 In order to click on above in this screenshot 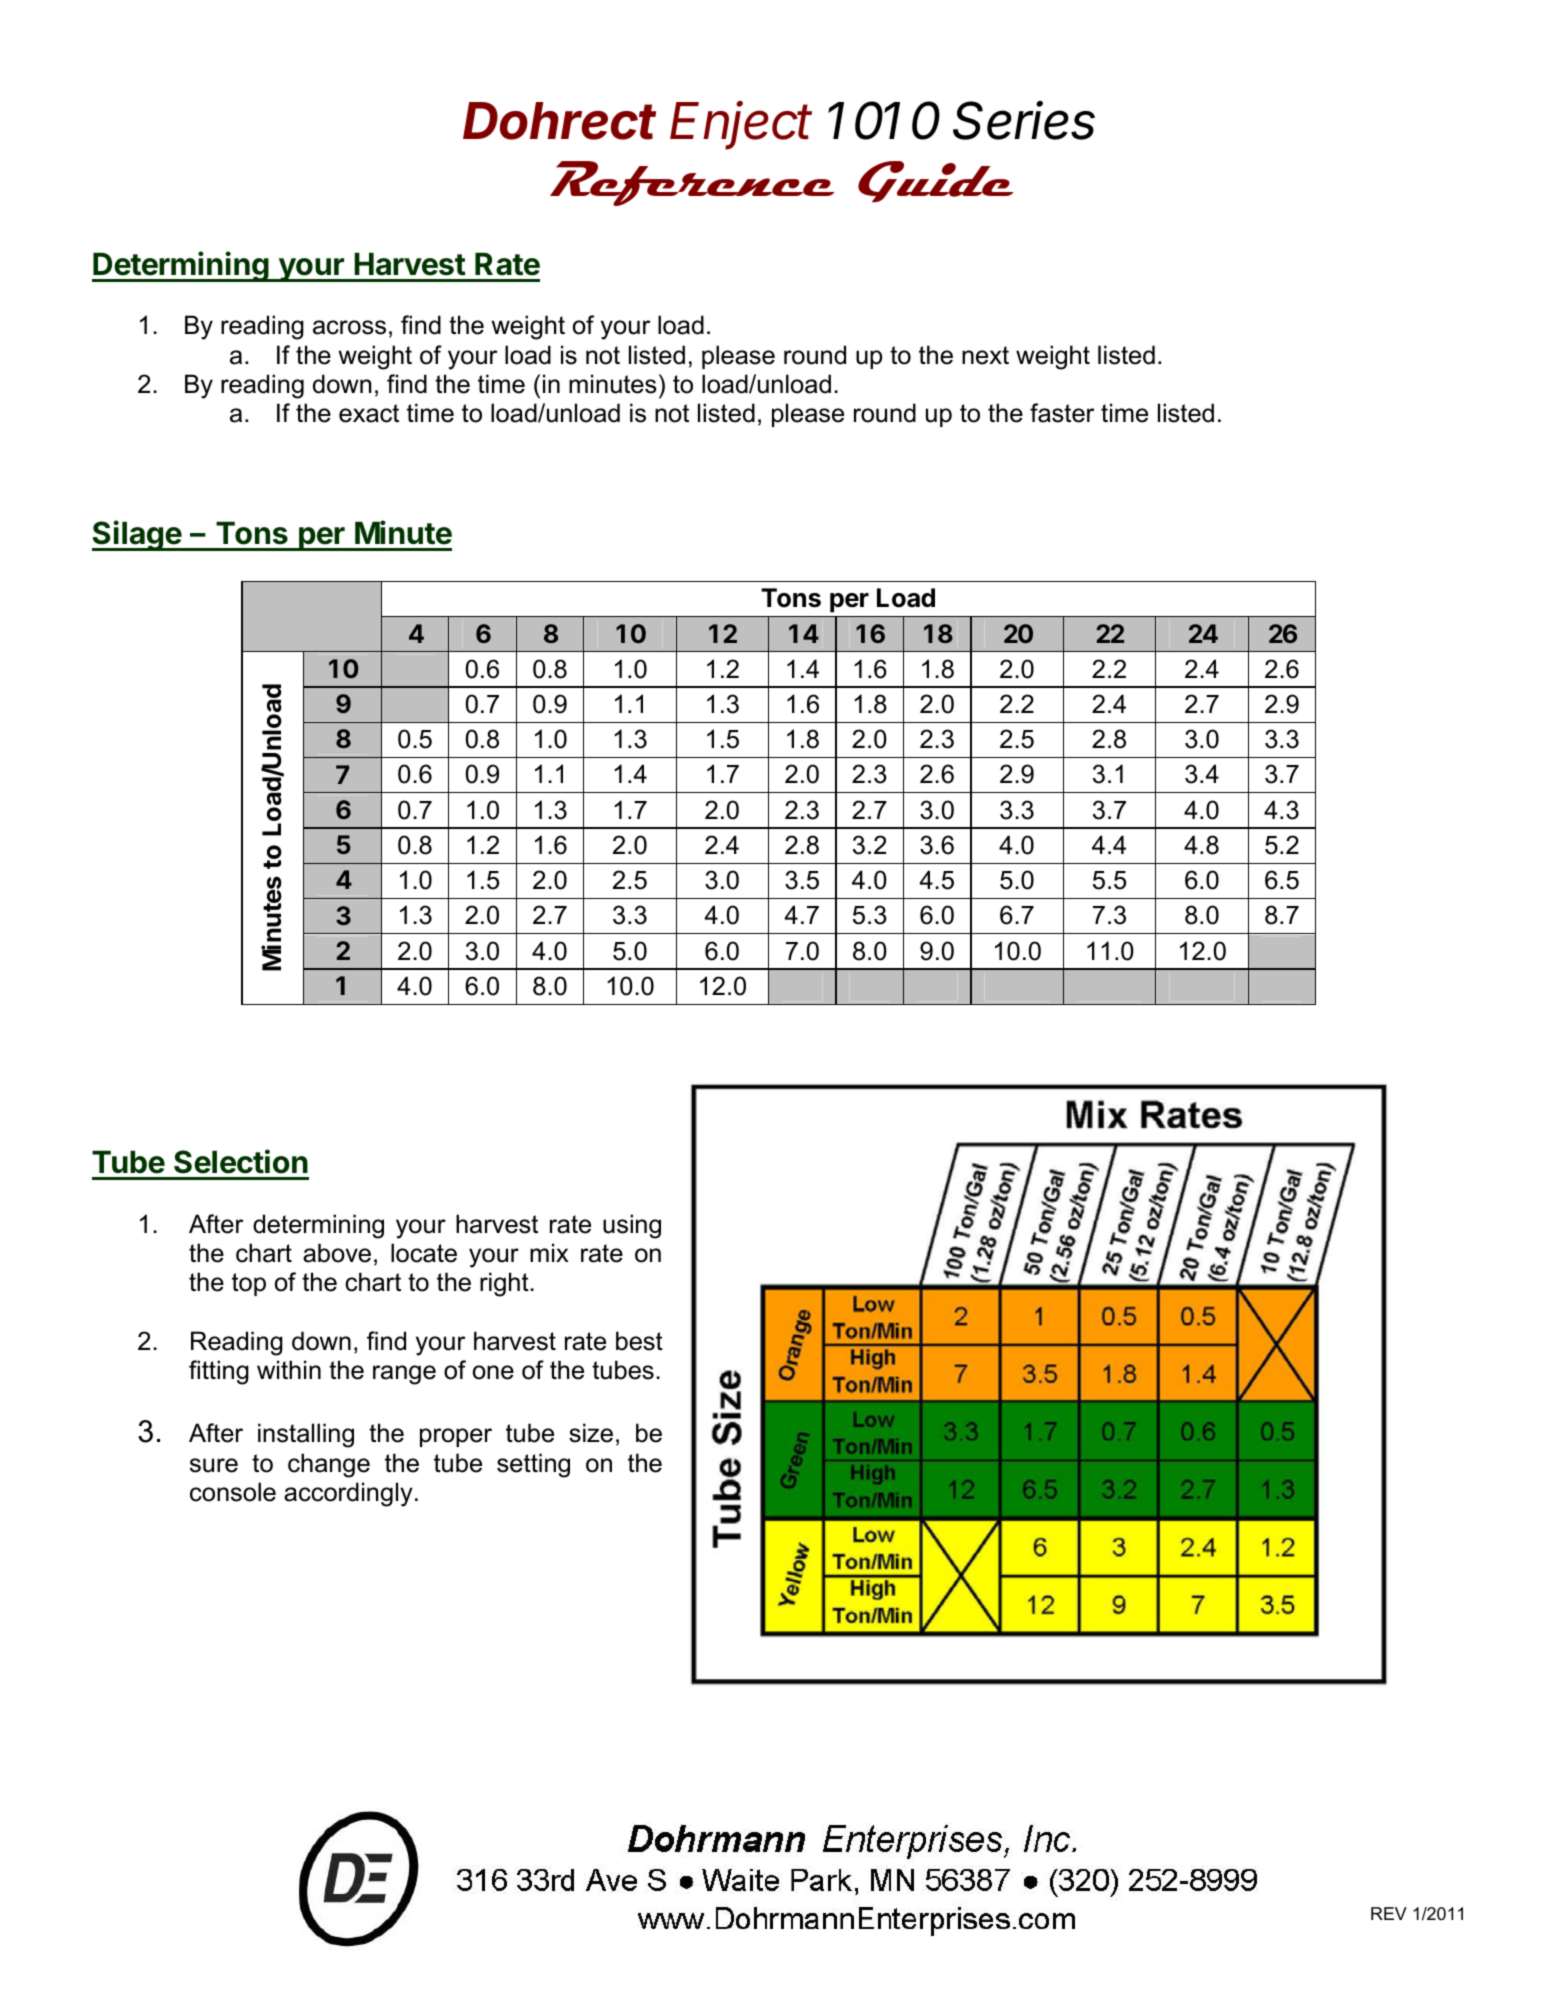, I will do `click(337, 1253)`.
